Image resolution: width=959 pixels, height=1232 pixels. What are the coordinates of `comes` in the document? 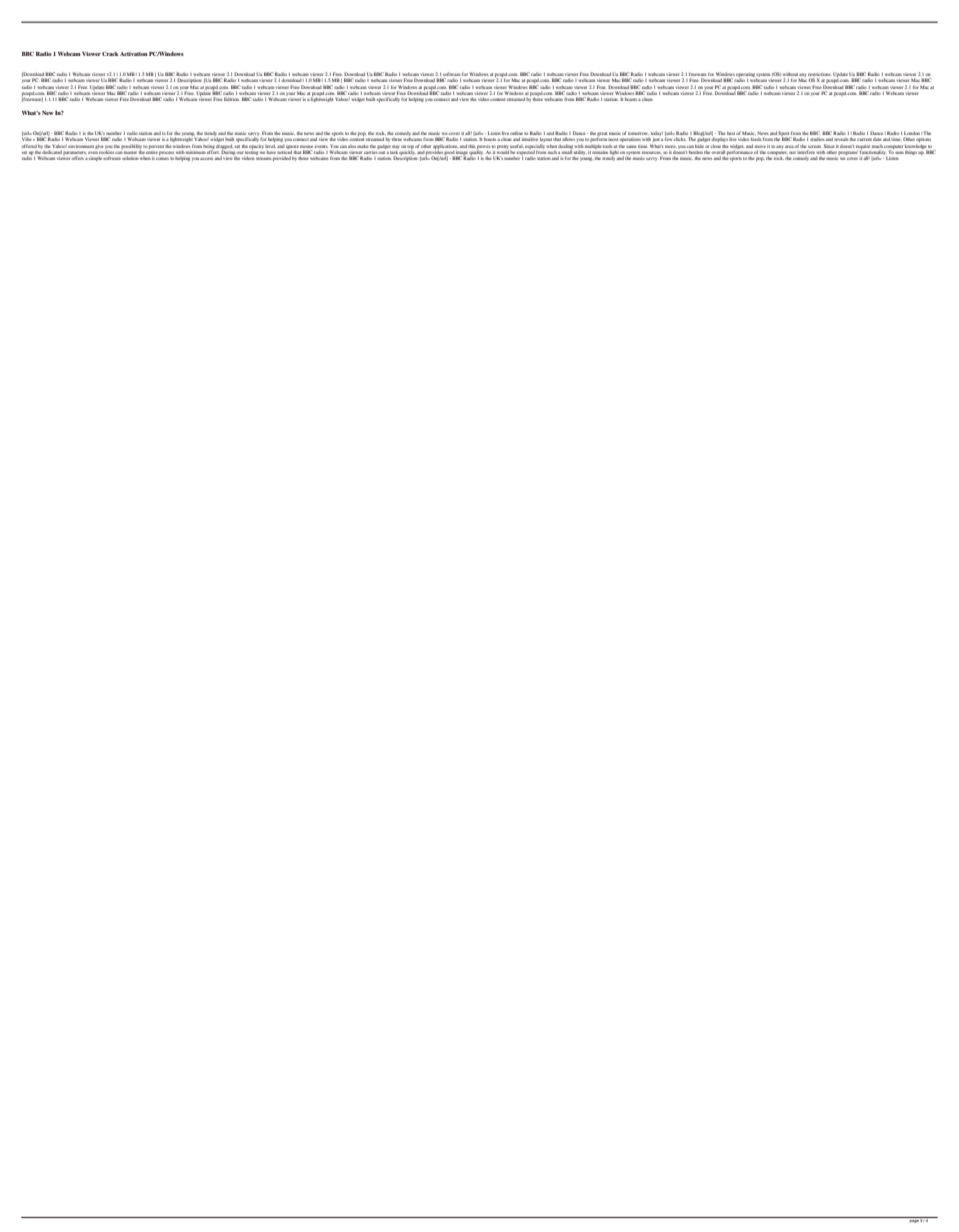 It's located at (162, 158).
